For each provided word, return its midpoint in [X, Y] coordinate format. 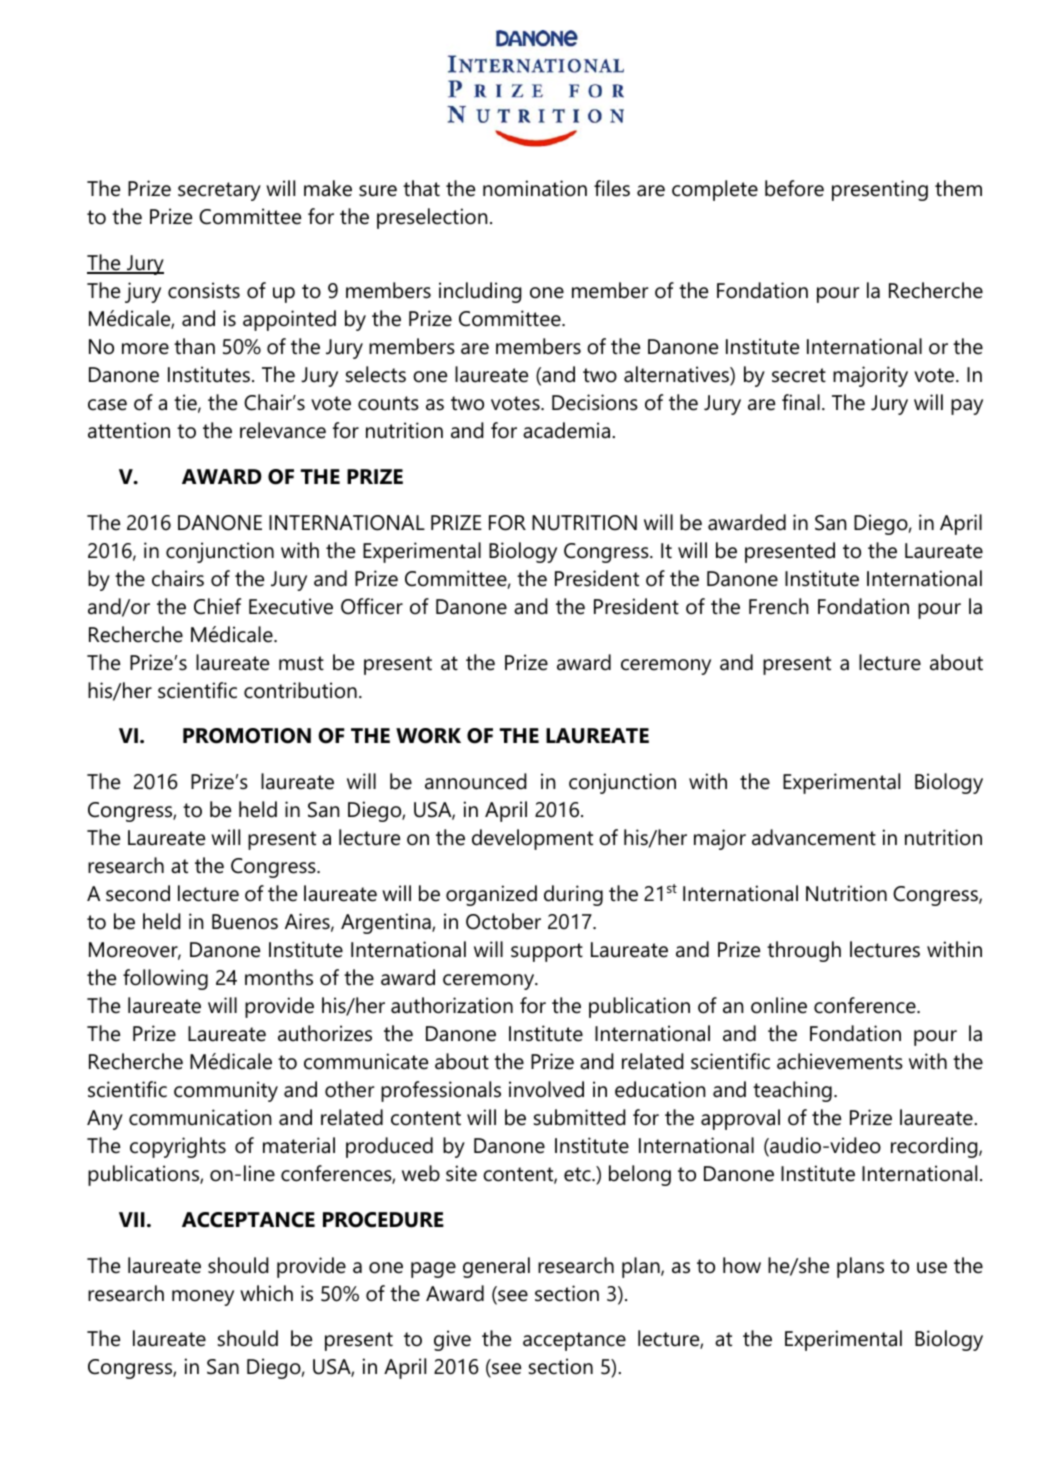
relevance [283, 430]
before [794, 188]
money [203, 1298]
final [801, 402]
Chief [217, 606]
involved [546, 1089]
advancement [814, 837]
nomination [535, 188]
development [532, 839]
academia [568, 430]
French [779, 606]
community [226, 1091]
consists [204, 290]
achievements [840, 1061]
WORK [428, 736]
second [138, 893]
